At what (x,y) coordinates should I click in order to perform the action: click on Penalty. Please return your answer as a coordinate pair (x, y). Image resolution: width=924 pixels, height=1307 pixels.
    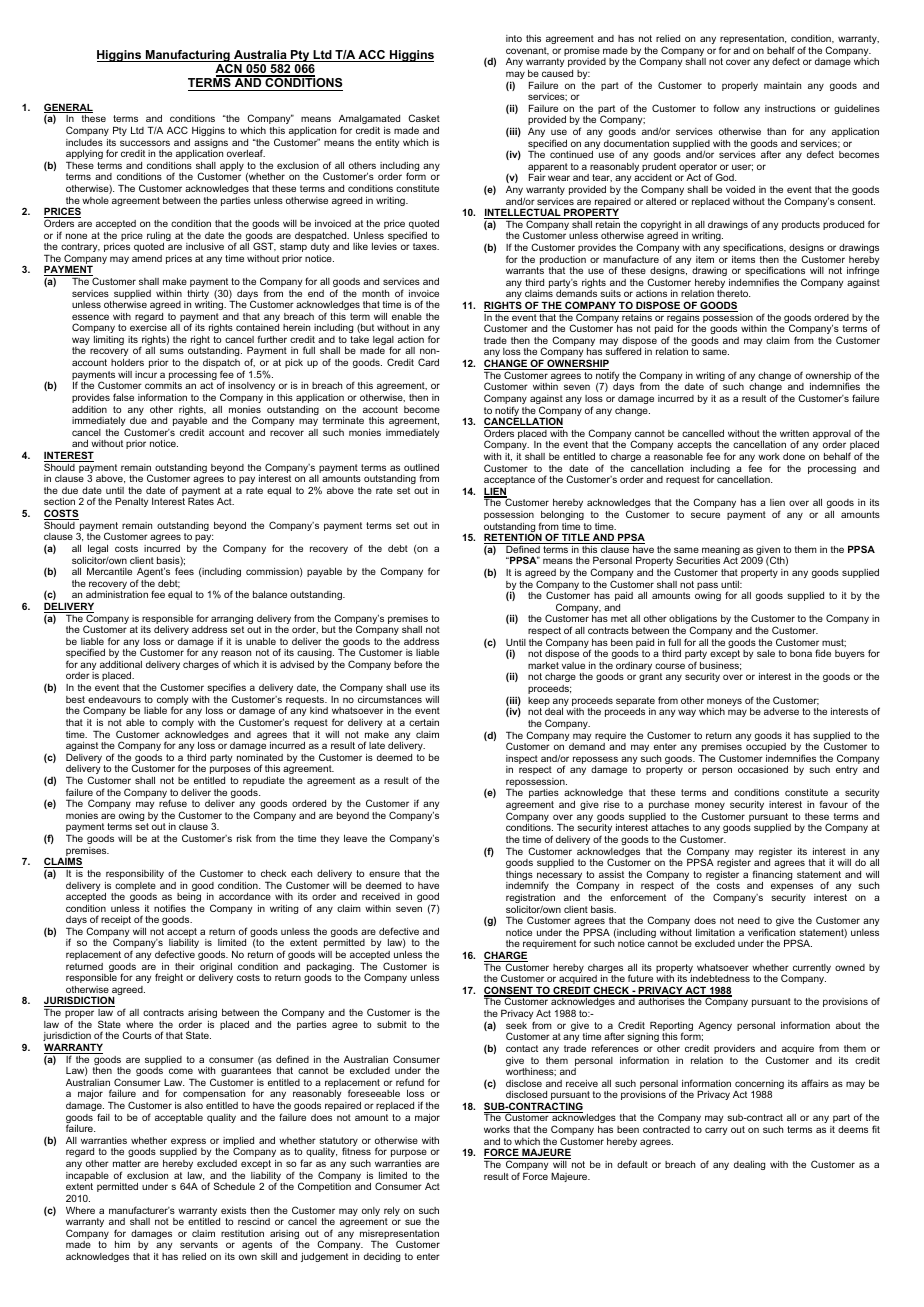
    Looking at the image, I should click on (131, 502).
